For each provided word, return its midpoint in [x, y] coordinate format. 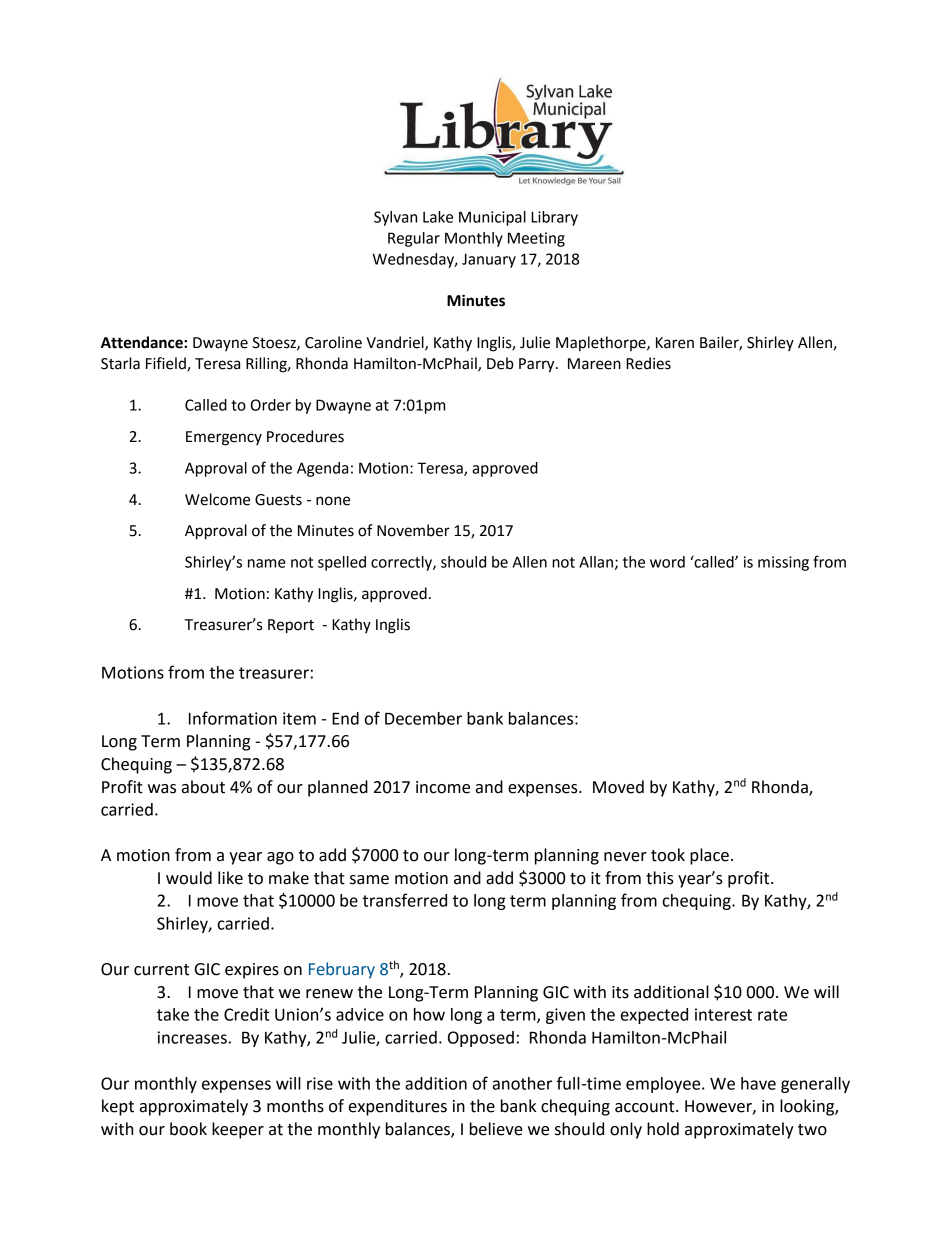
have [758, 1083]
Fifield [167, 364]
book [188, 1129]
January [489, 260]
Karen [675, 343]
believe [496, 1129]
